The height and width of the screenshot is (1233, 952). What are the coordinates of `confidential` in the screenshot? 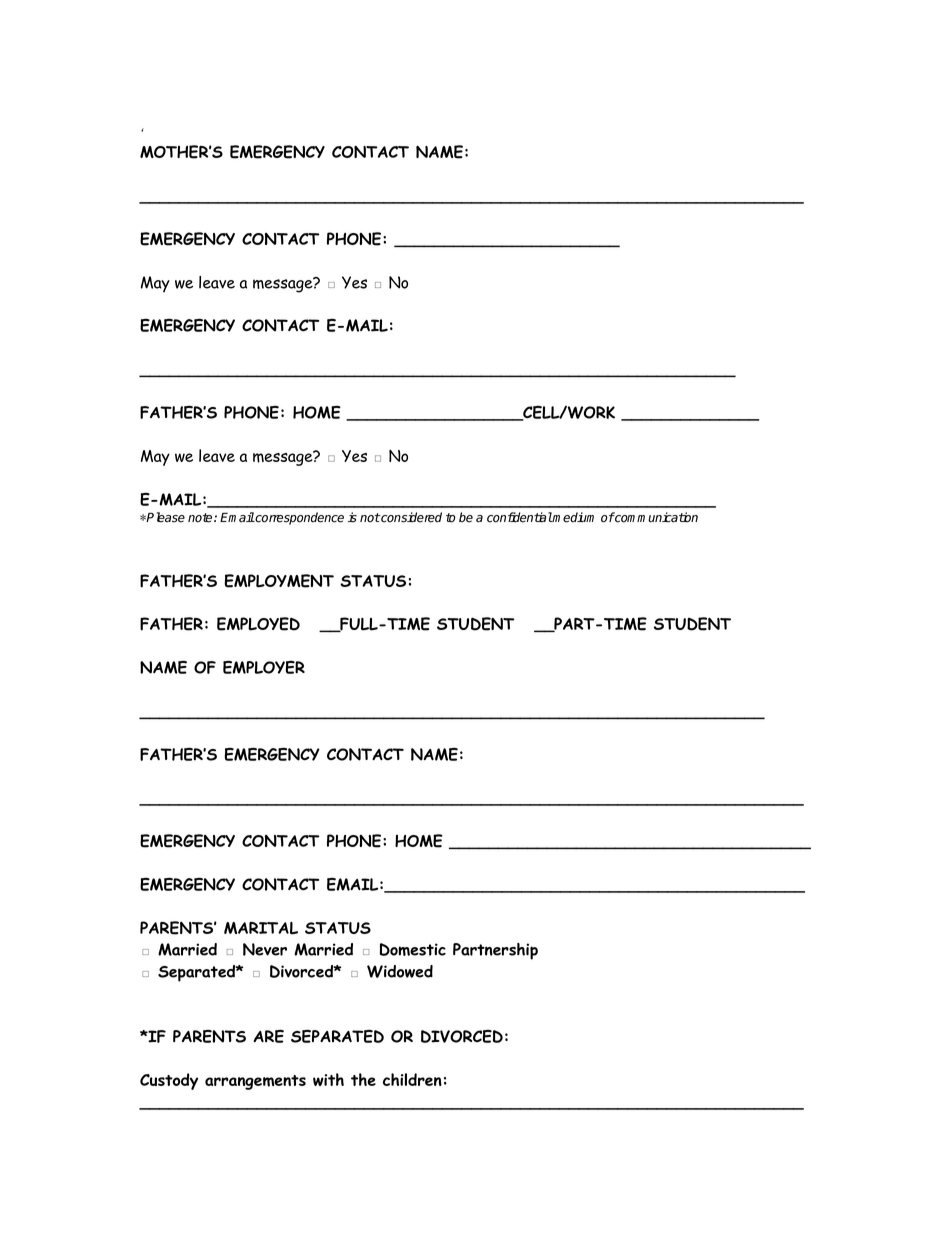 It's located at (520, 517).
